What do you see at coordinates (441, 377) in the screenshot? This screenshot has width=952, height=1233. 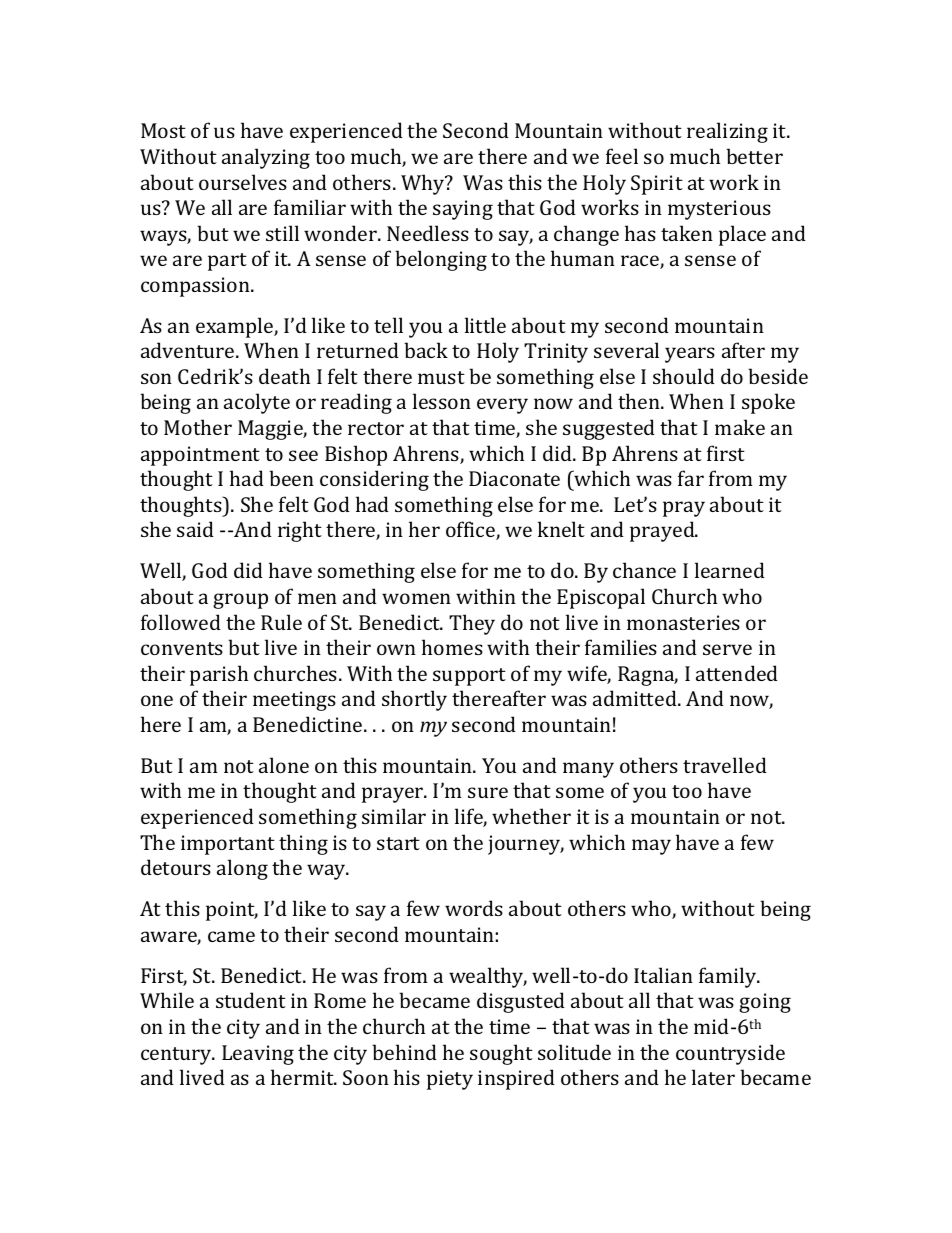 I see `must` at bounding box center [441, 377].
